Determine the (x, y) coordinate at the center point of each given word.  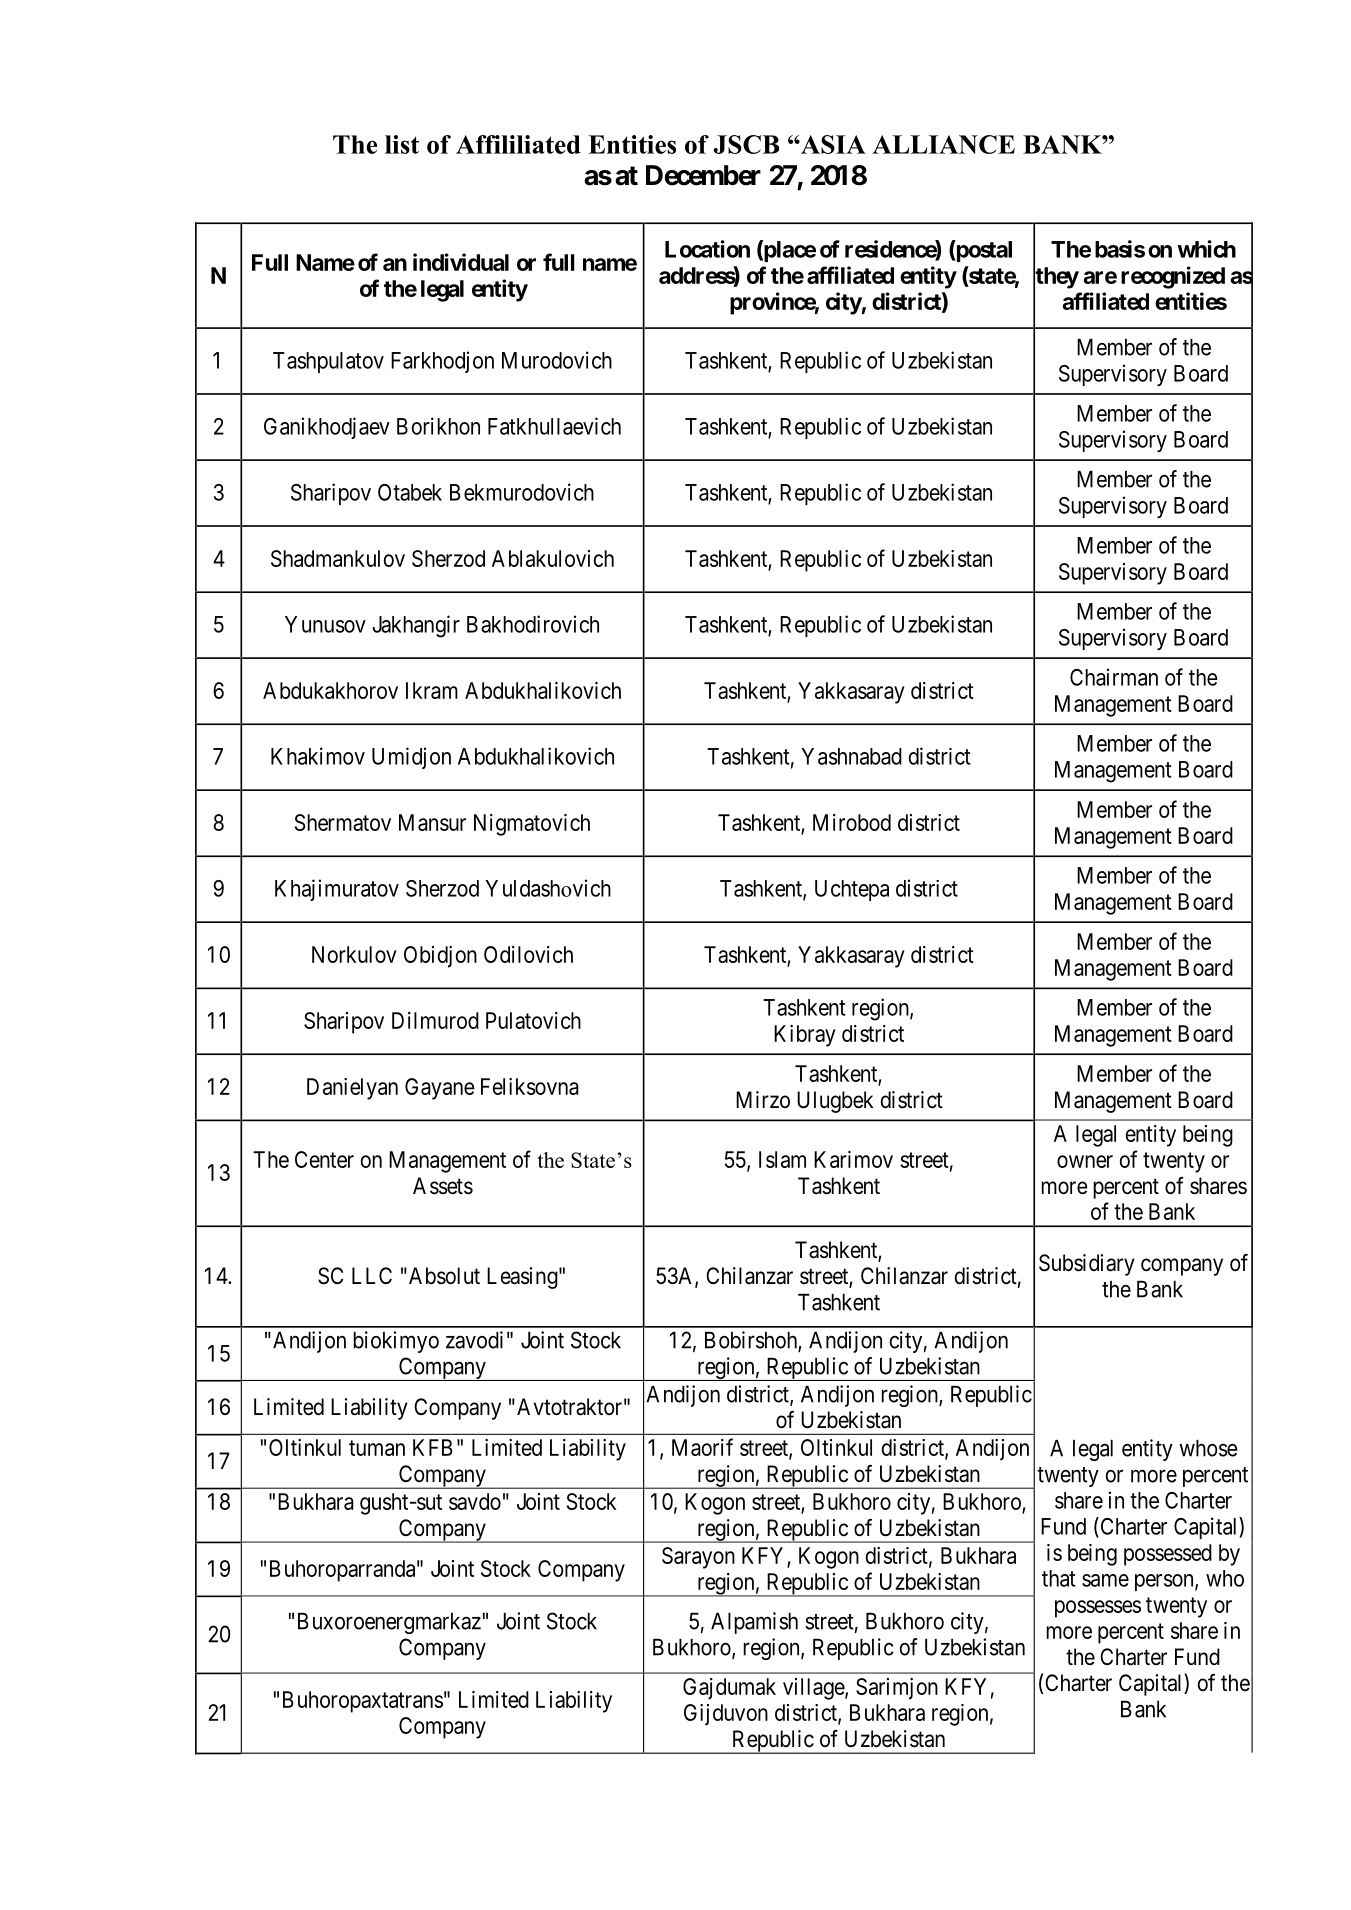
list (402, 144)
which (1206, 249)
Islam (782, 1159)
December (703, 175)
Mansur (432, 822)
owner (1085, 1161)
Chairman (1114, 677)
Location (707, 249)
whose (1208, 1448)
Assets (443, 1186)
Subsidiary (1087, 1265)
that (1059, 1578)
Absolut (443, 1276)
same (1105, 1580)
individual (461, 262)
